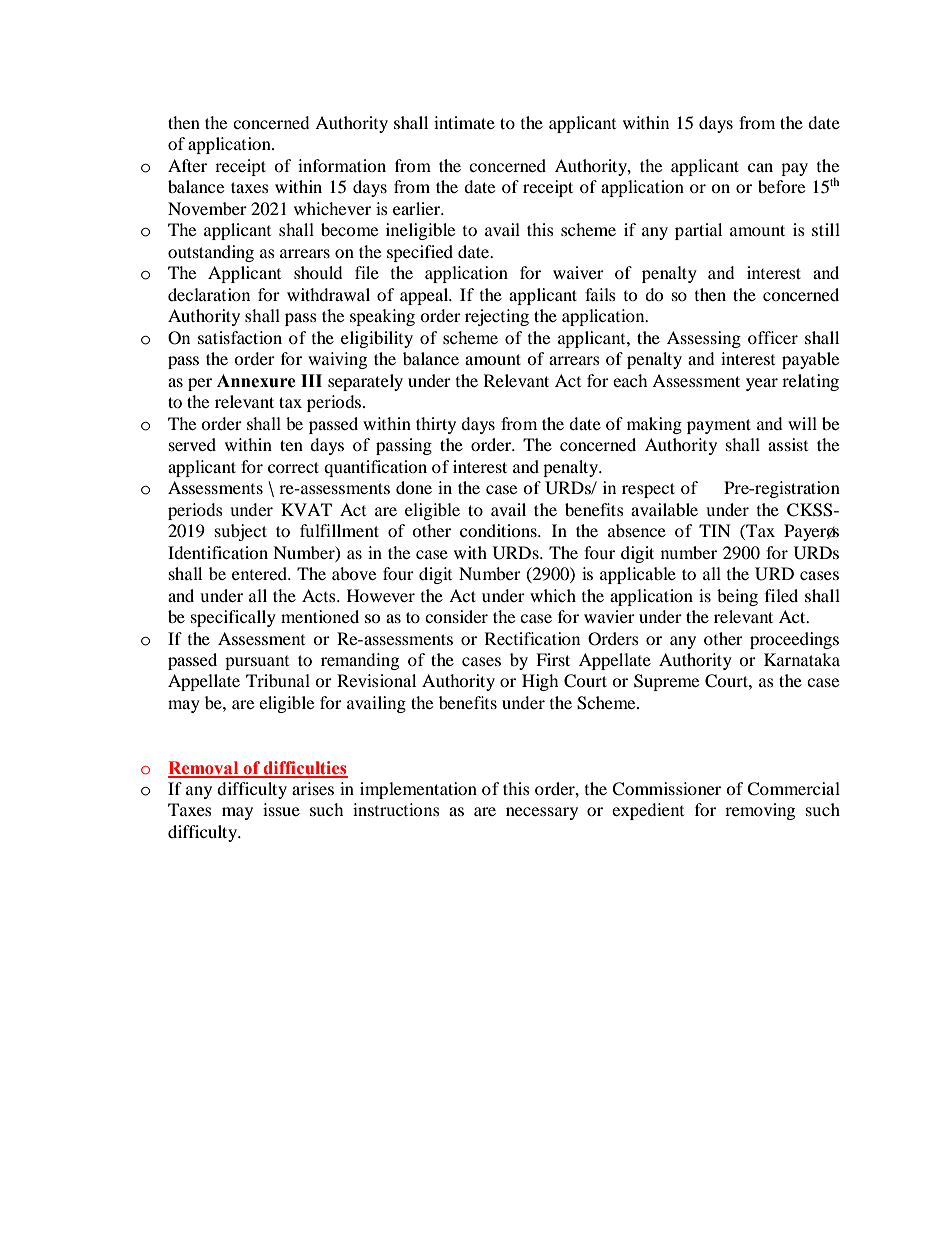  Describe the element at coordinates (760, 811) in the screenshot. I see `removing` at that location.
